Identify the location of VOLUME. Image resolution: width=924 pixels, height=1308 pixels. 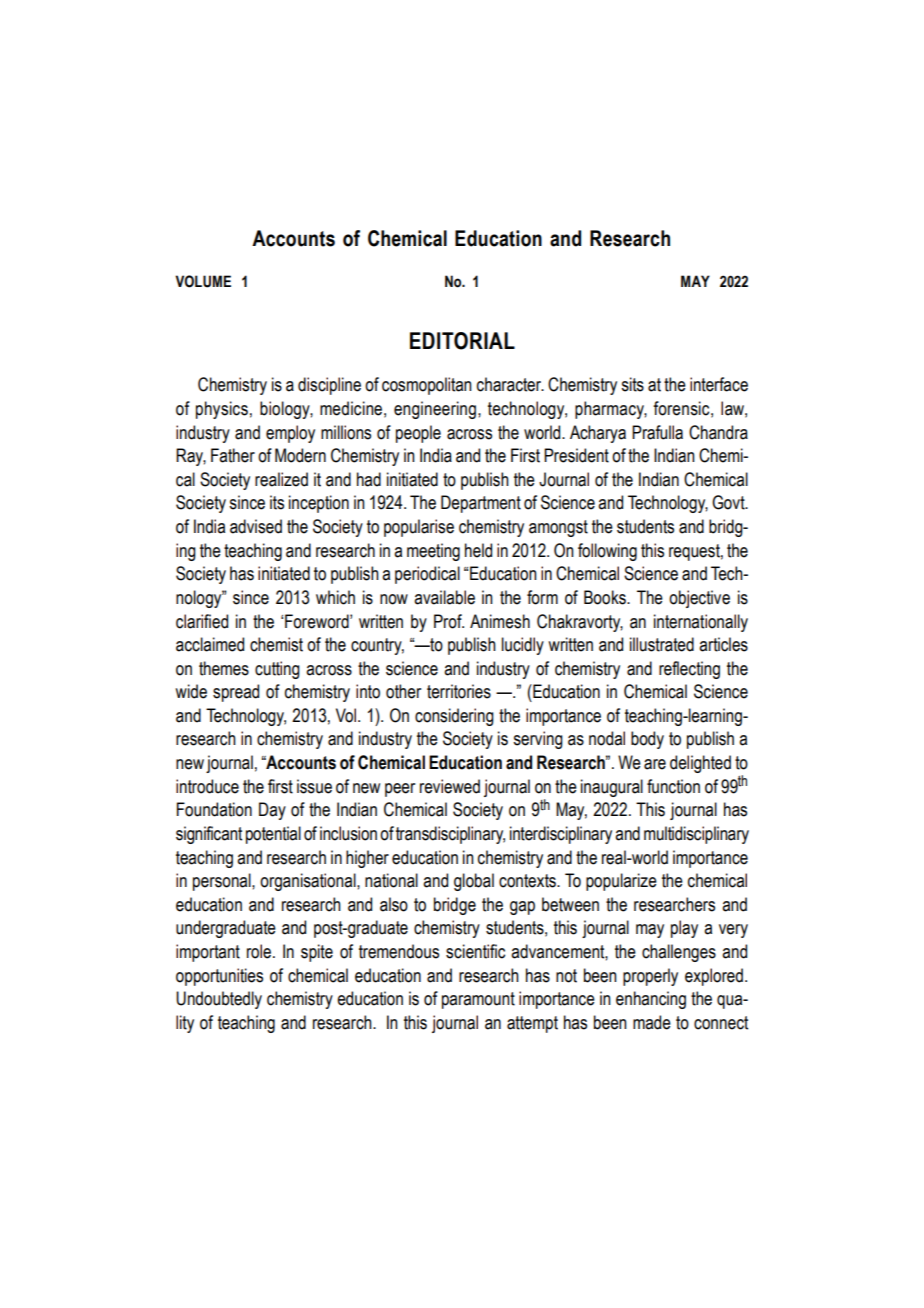
(203, 281).
